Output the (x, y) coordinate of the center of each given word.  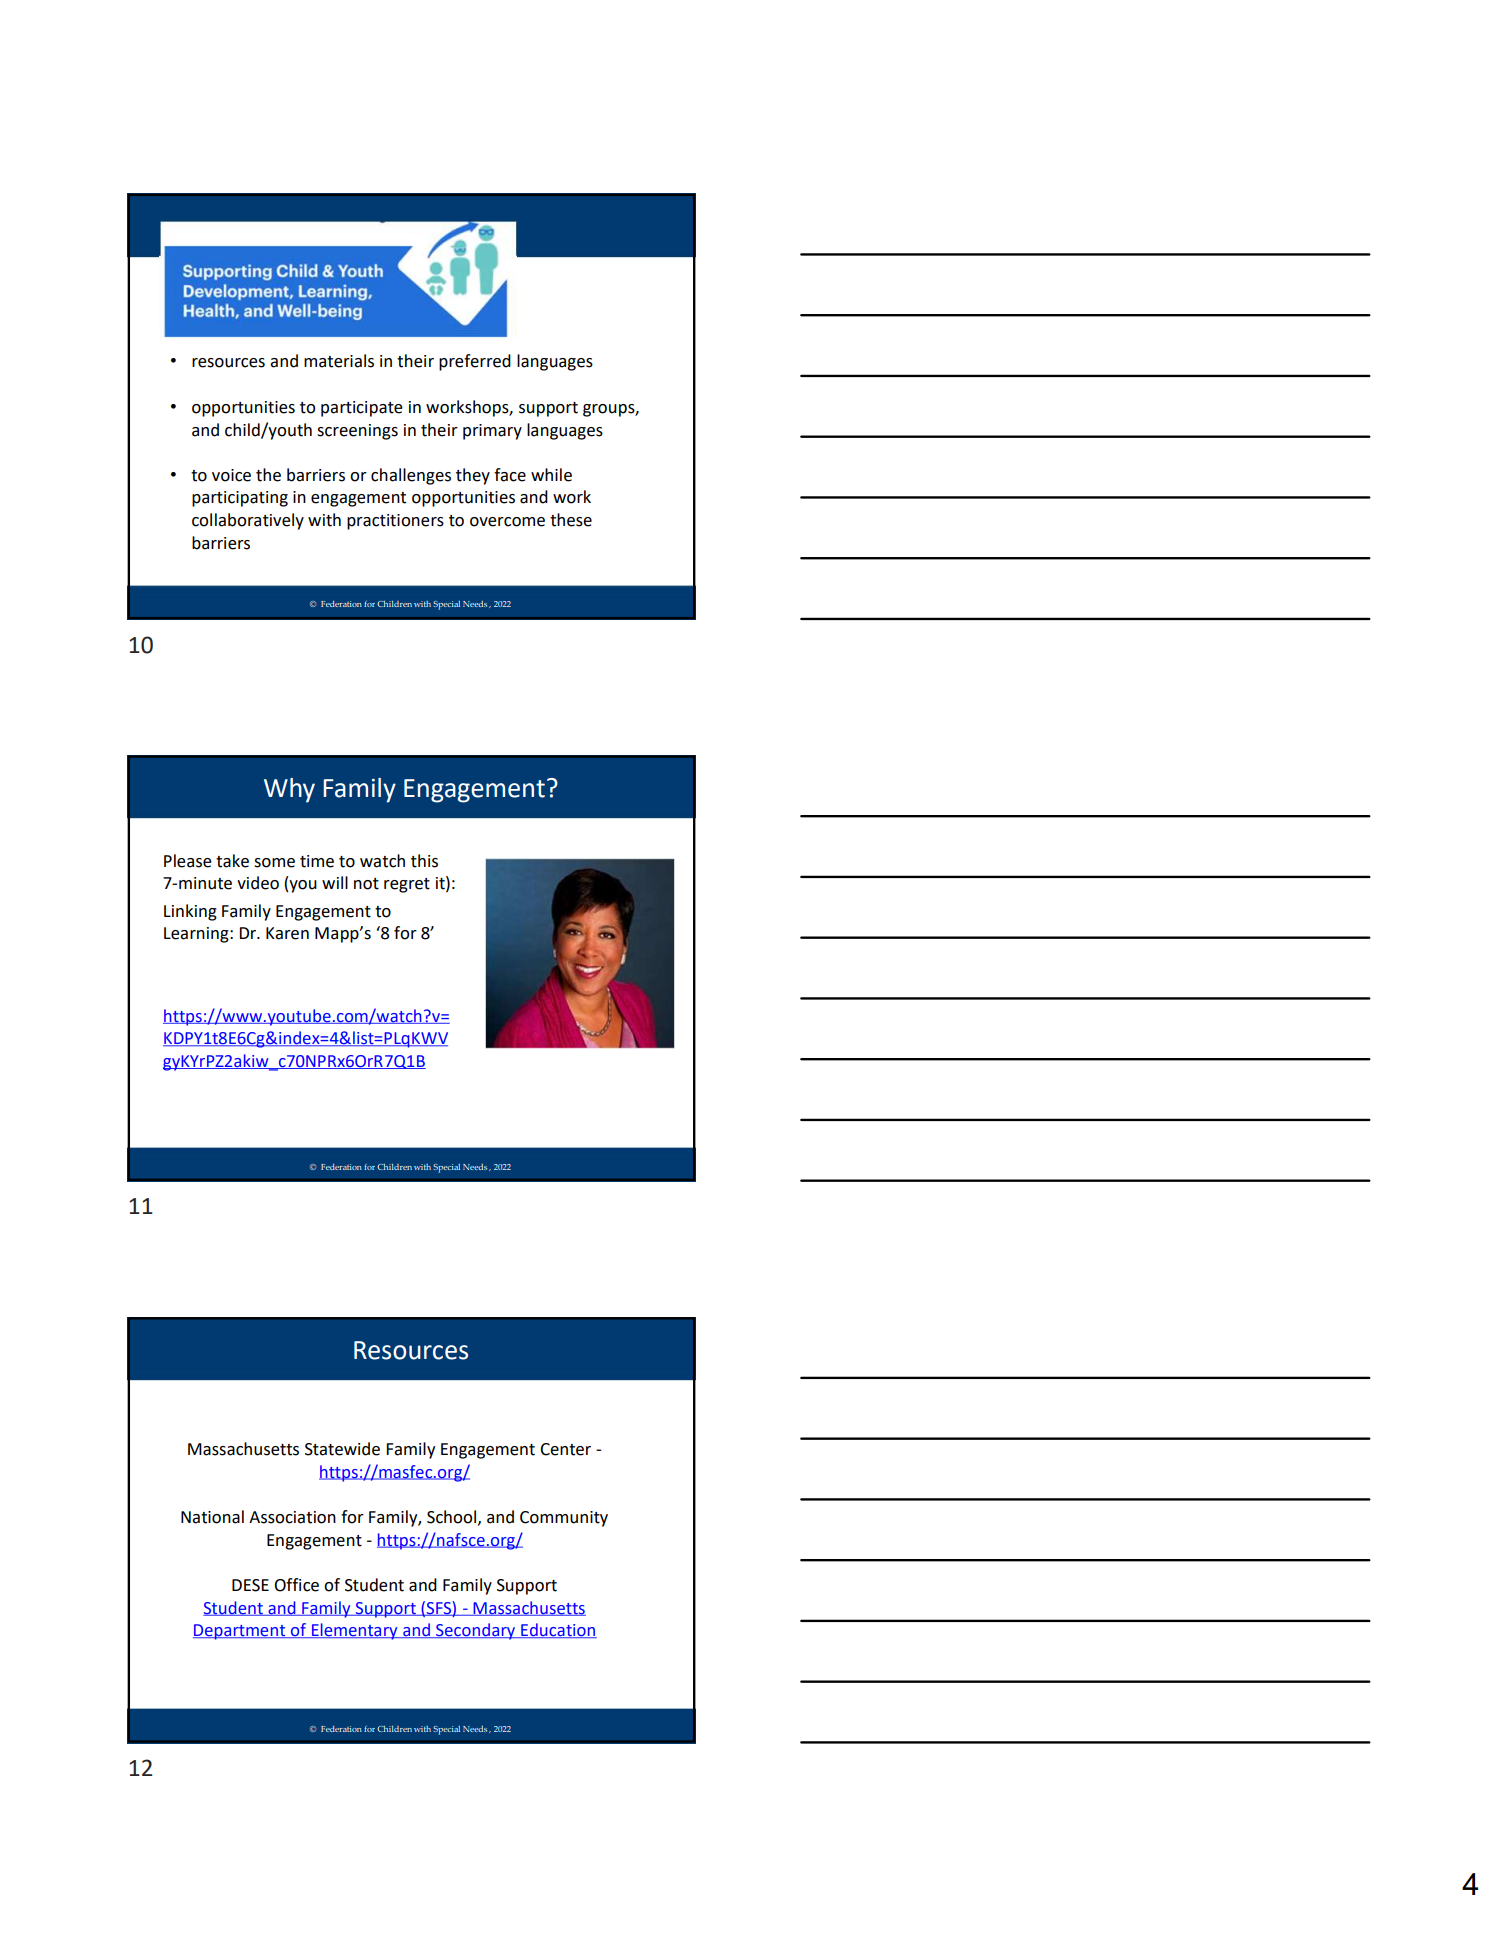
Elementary (354, 1631)
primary (492, 432)
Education (558, 1630)
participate (362, 409)
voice (231, 475)
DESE (250, 1585)
